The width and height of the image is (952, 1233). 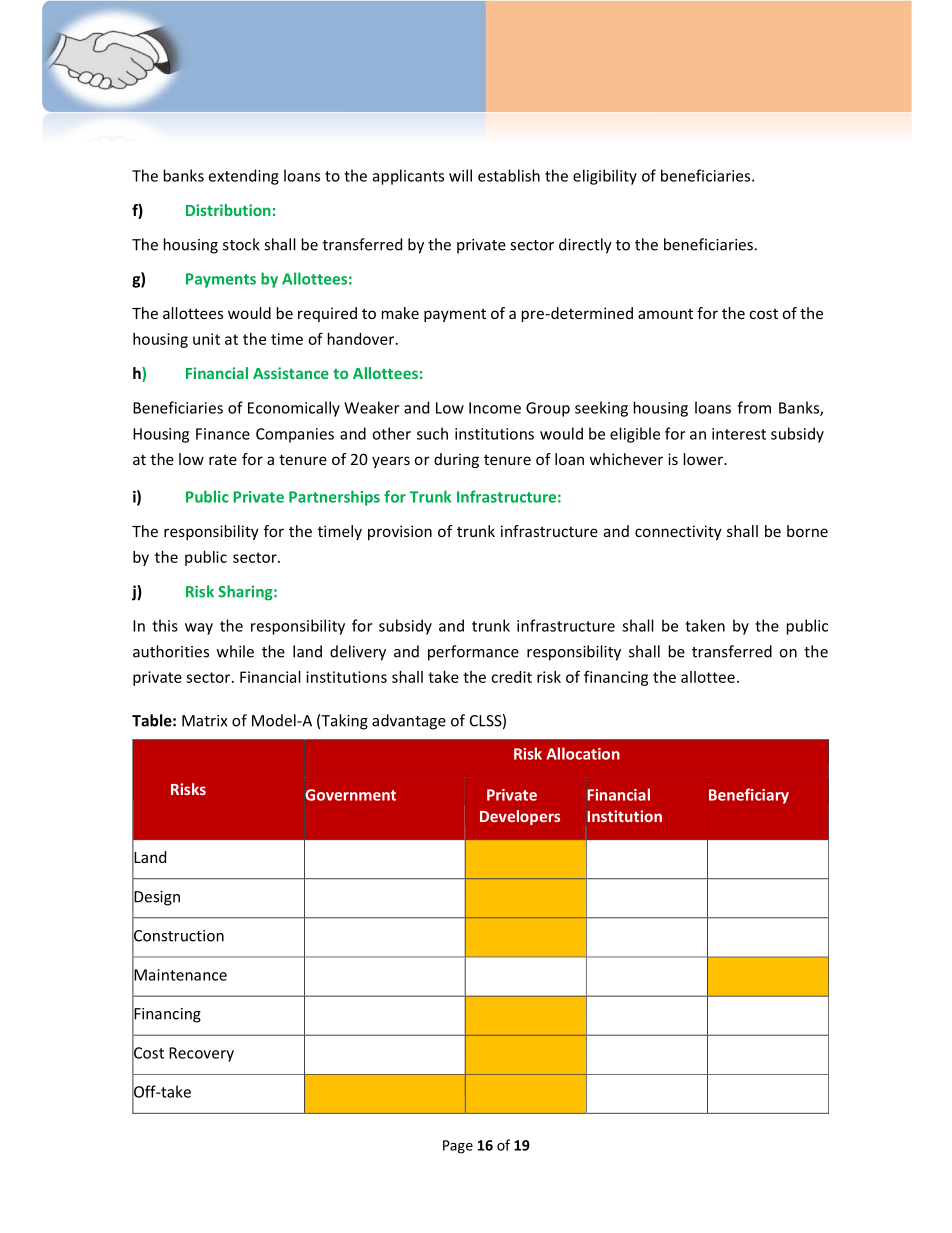 I want to click on establish, so click(x=509, y=175).
